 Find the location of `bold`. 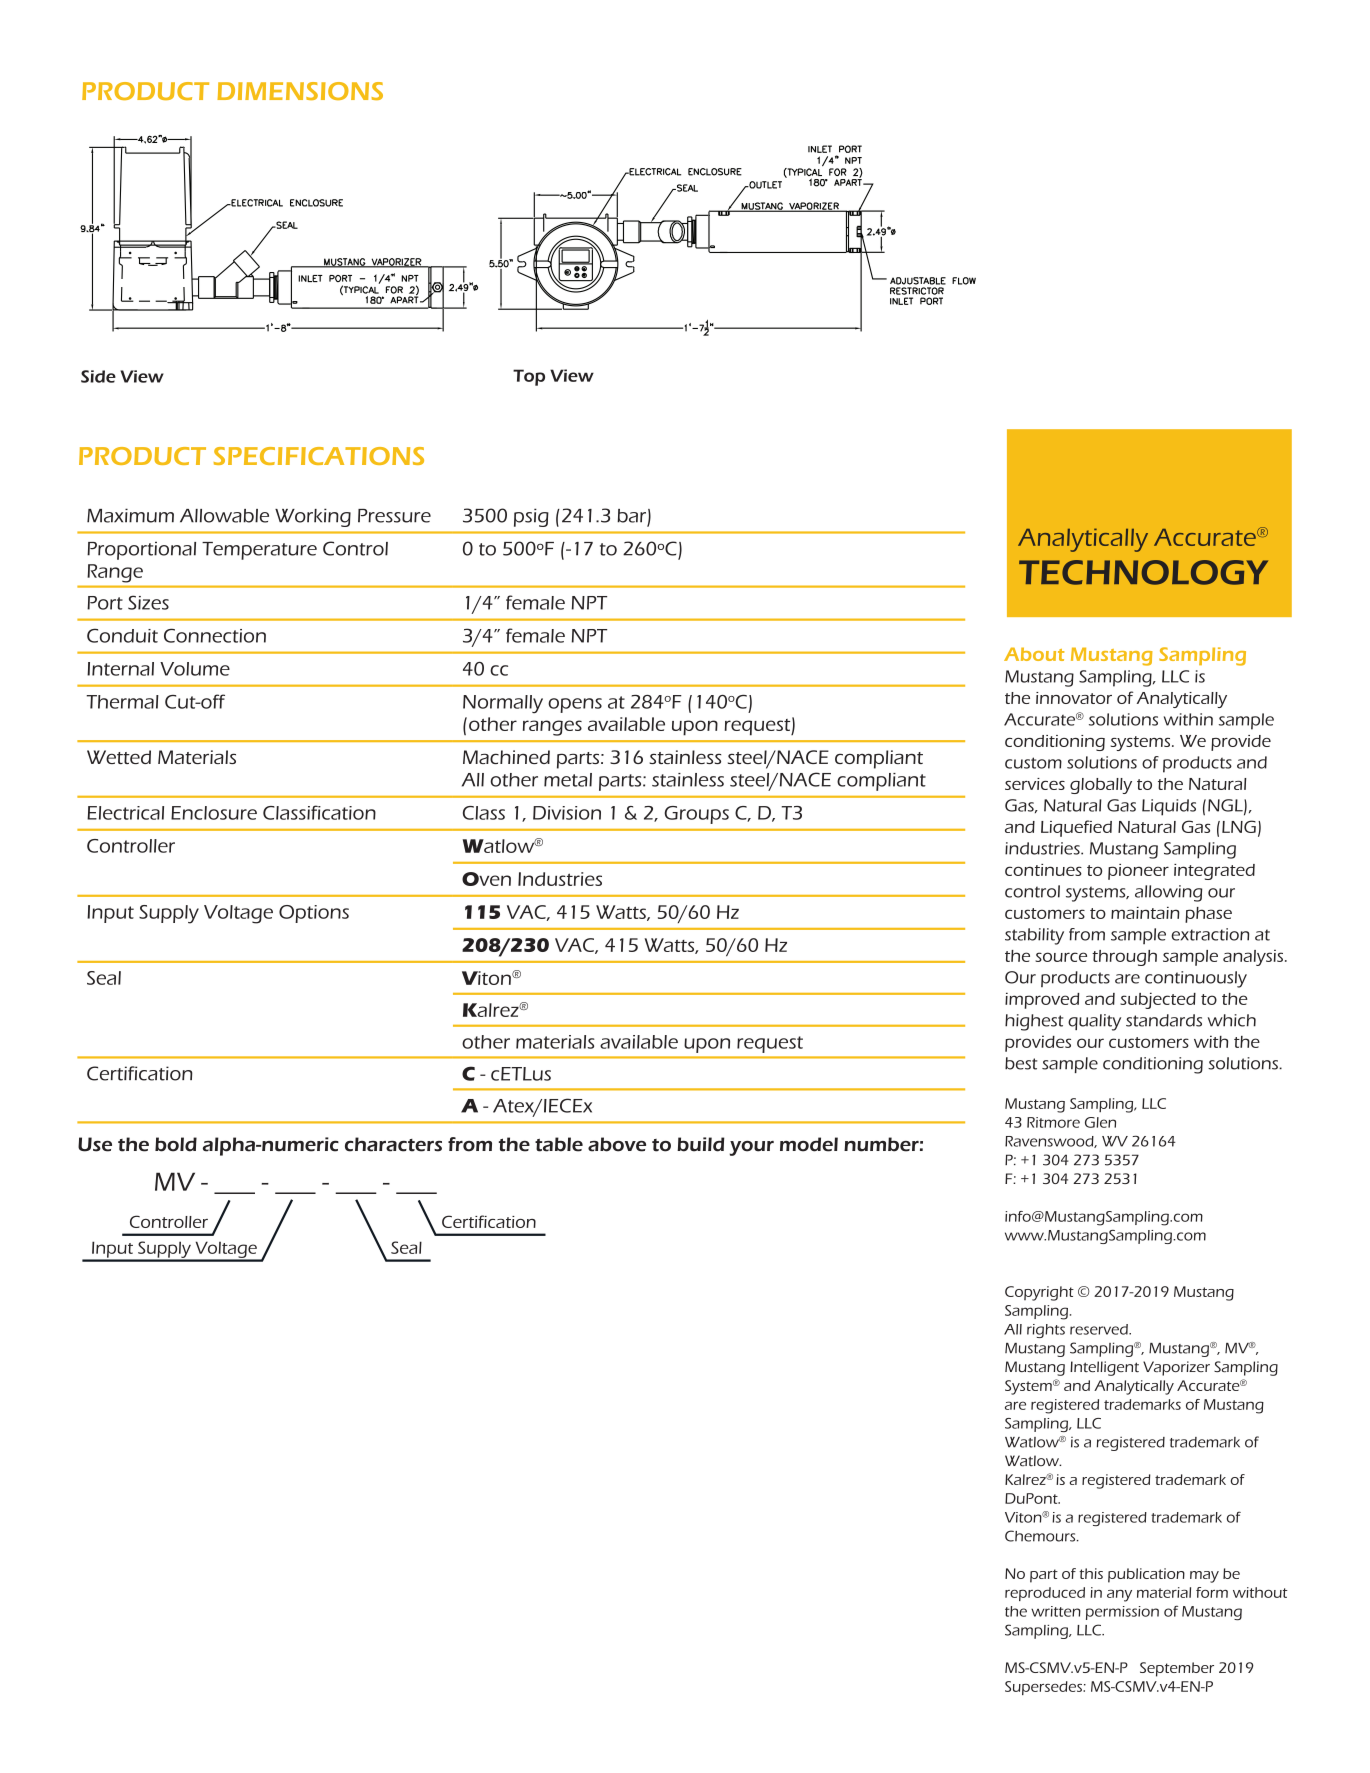

bold is located at coordinates (176, 1144).
